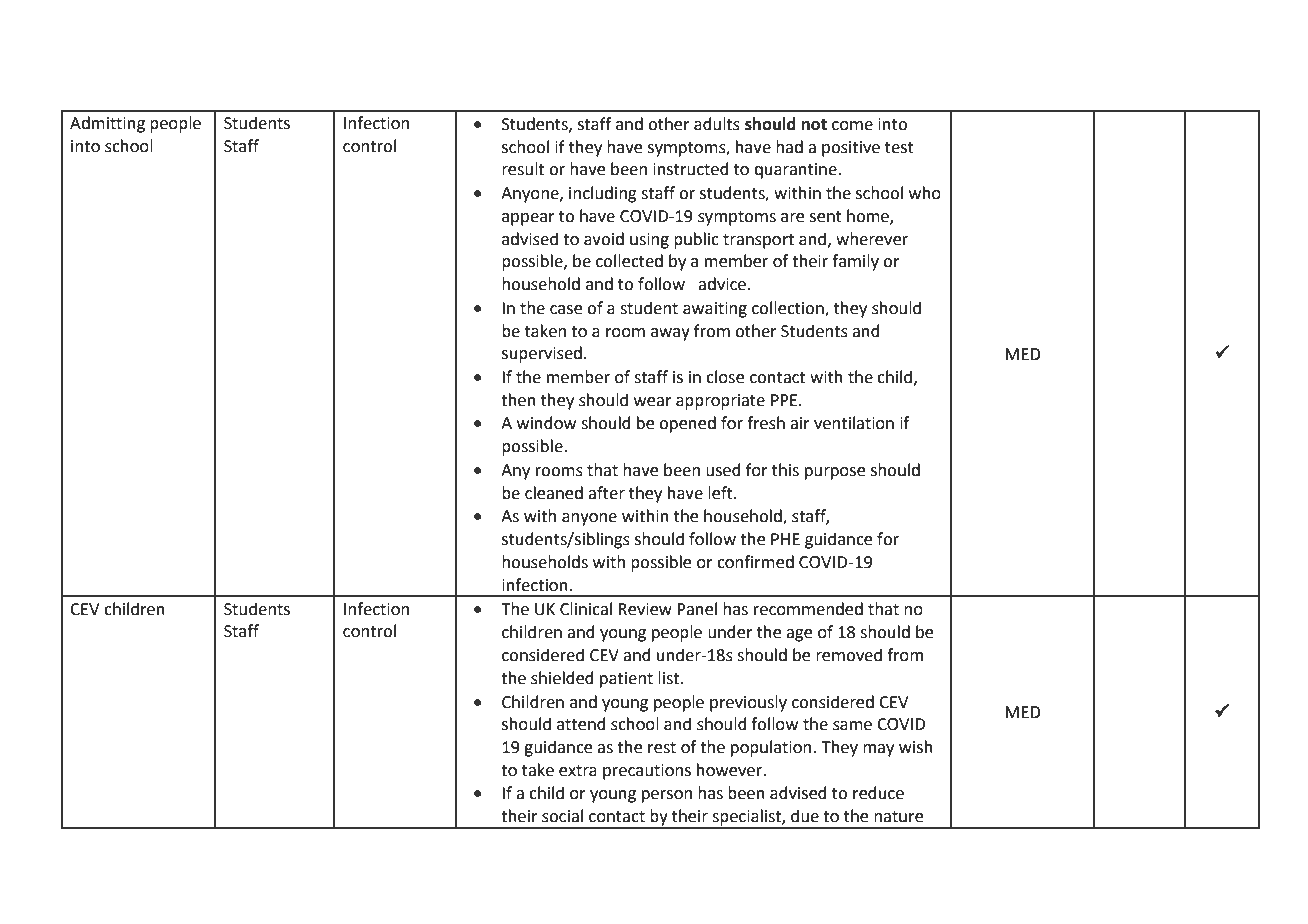 This document has height=924, width=1308. Describe the element at coordinates (835, 473) in the document. I see `purpose` at that location.
